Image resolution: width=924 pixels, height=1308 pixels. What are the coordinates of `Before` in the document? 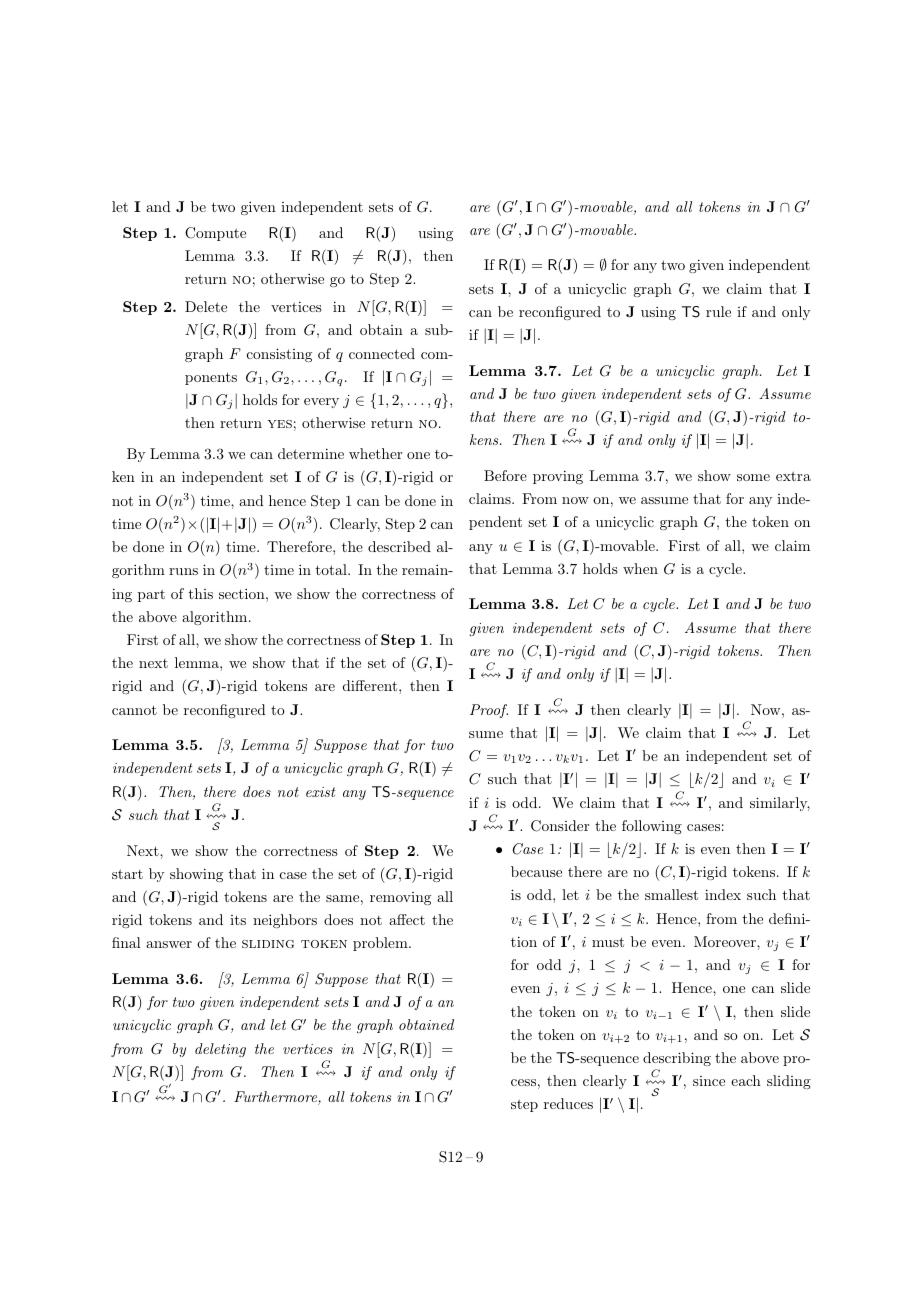 It's located at (505, 475).
